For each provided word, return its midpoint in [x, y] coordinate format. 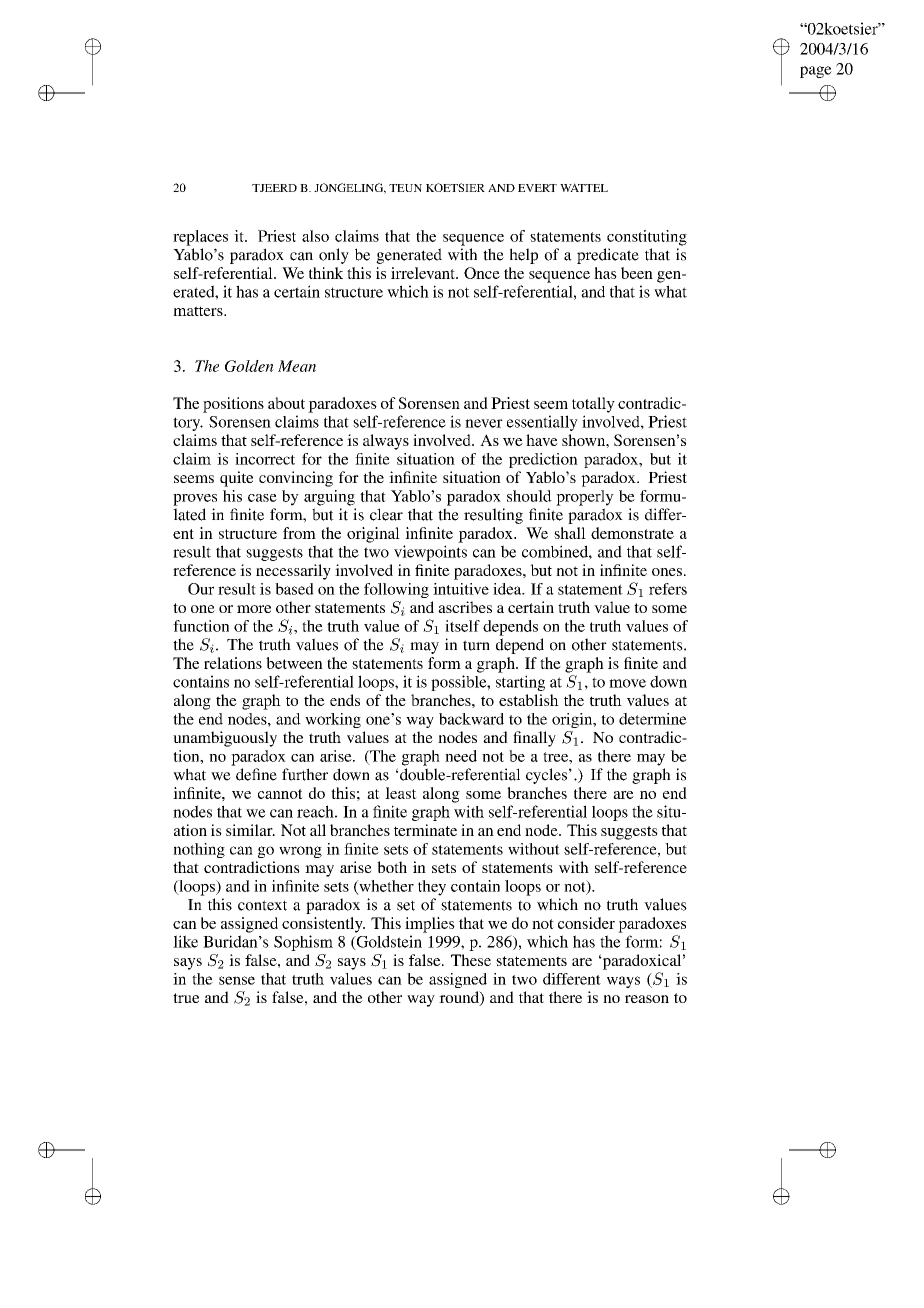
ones [667, 572]
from [299, 533]
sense [237, 980]
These [471, 960]
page [816, 72]
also [315, 236]
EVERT [537, 188]
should [529, 496]
